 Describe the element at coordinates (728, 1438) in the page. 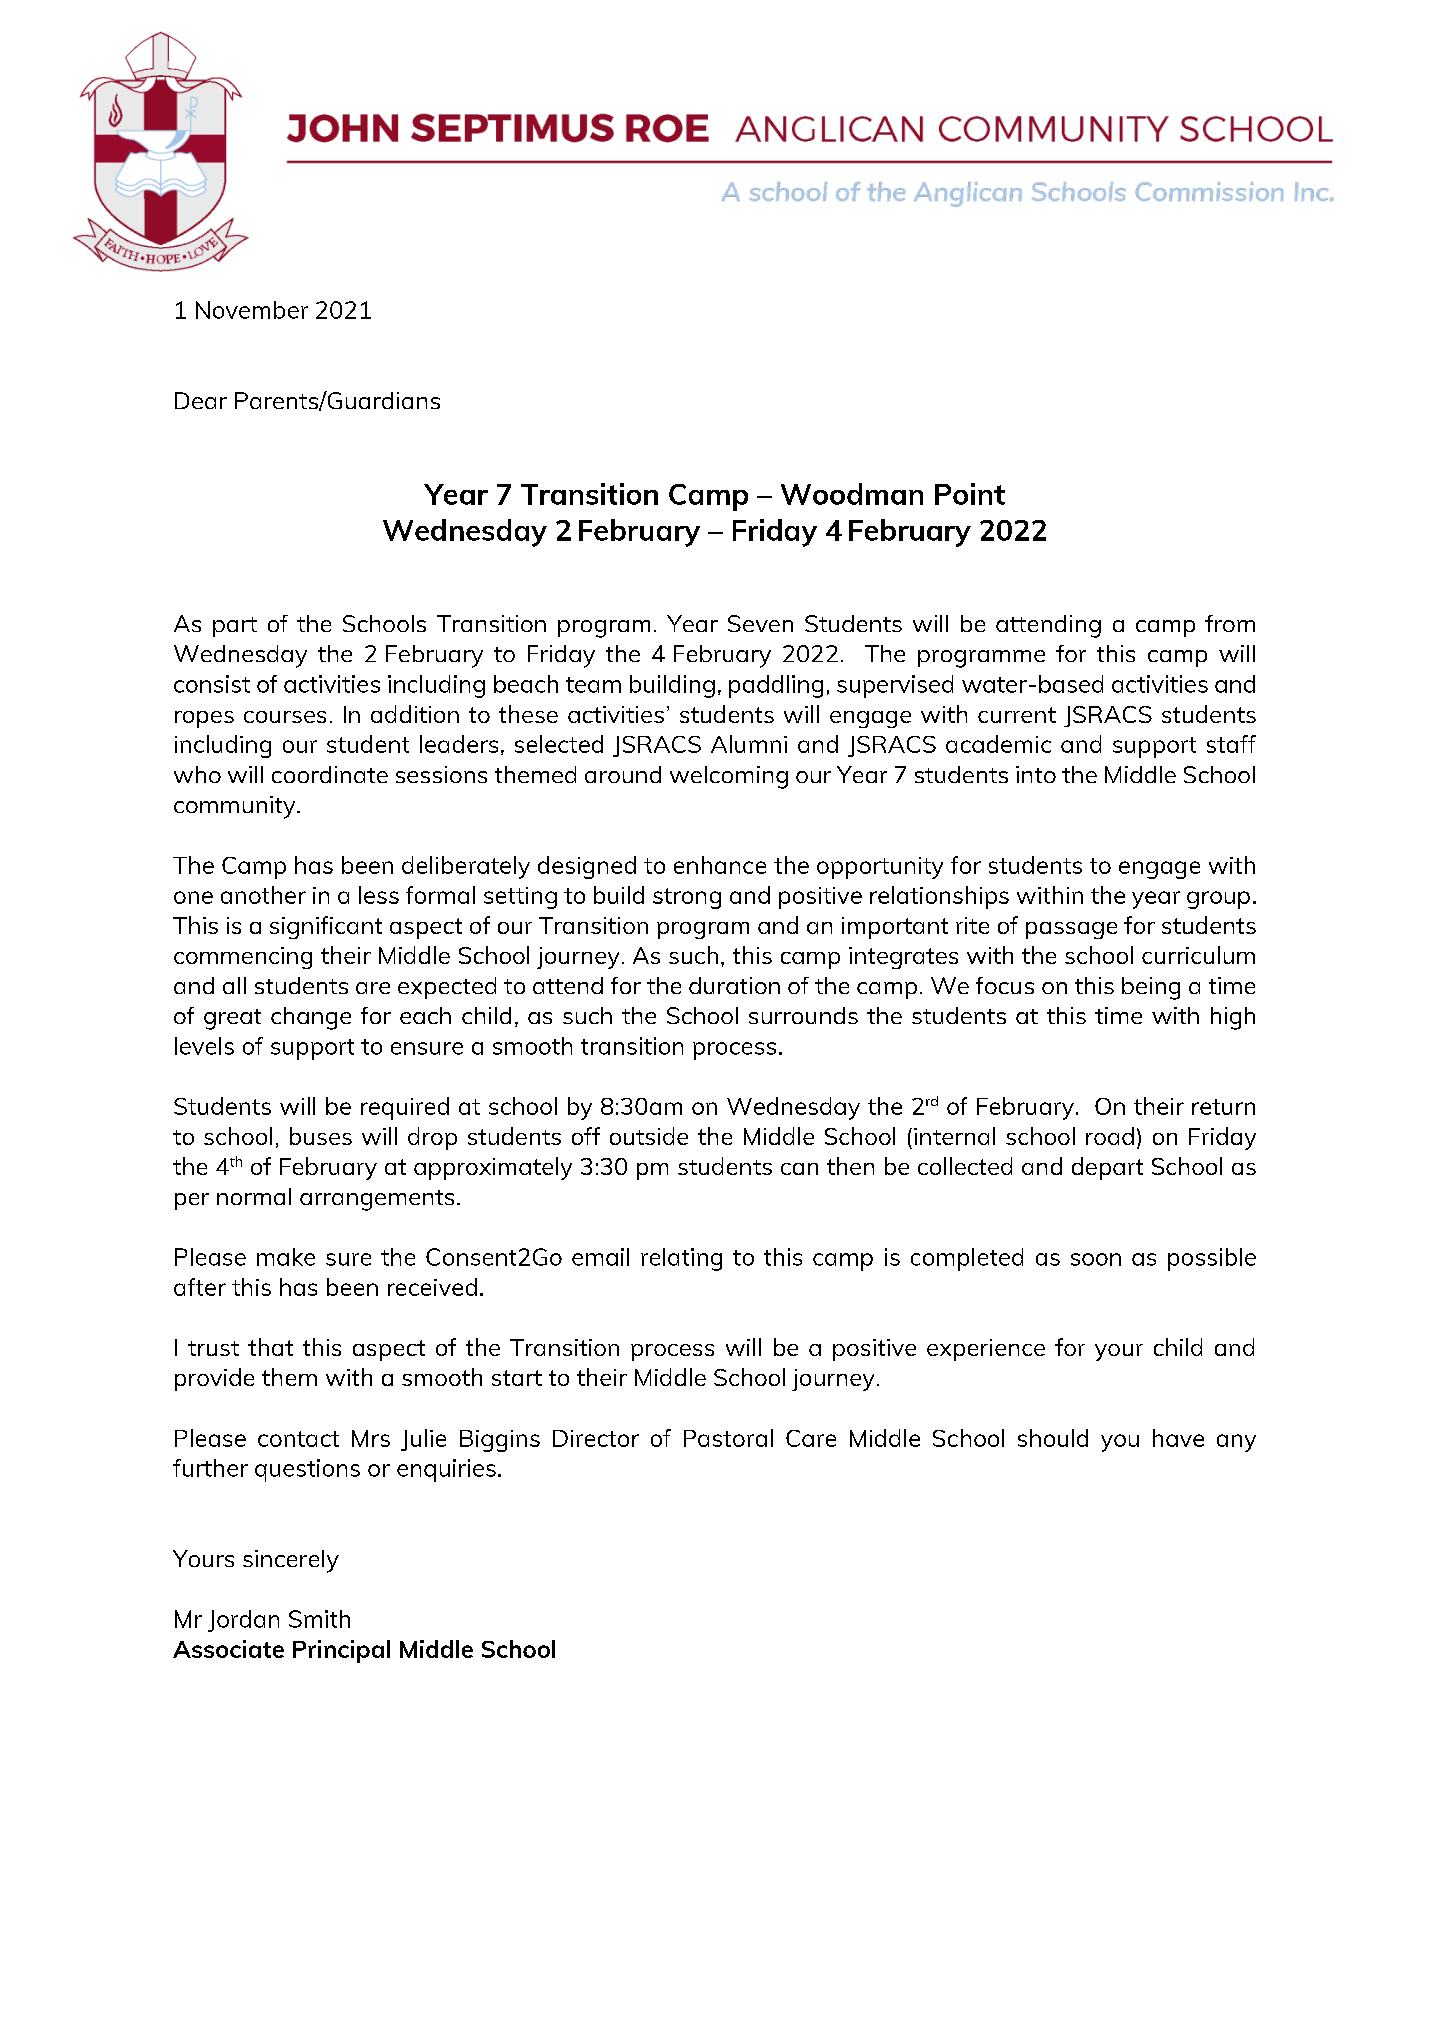

I see `Pastoral` at that location.
